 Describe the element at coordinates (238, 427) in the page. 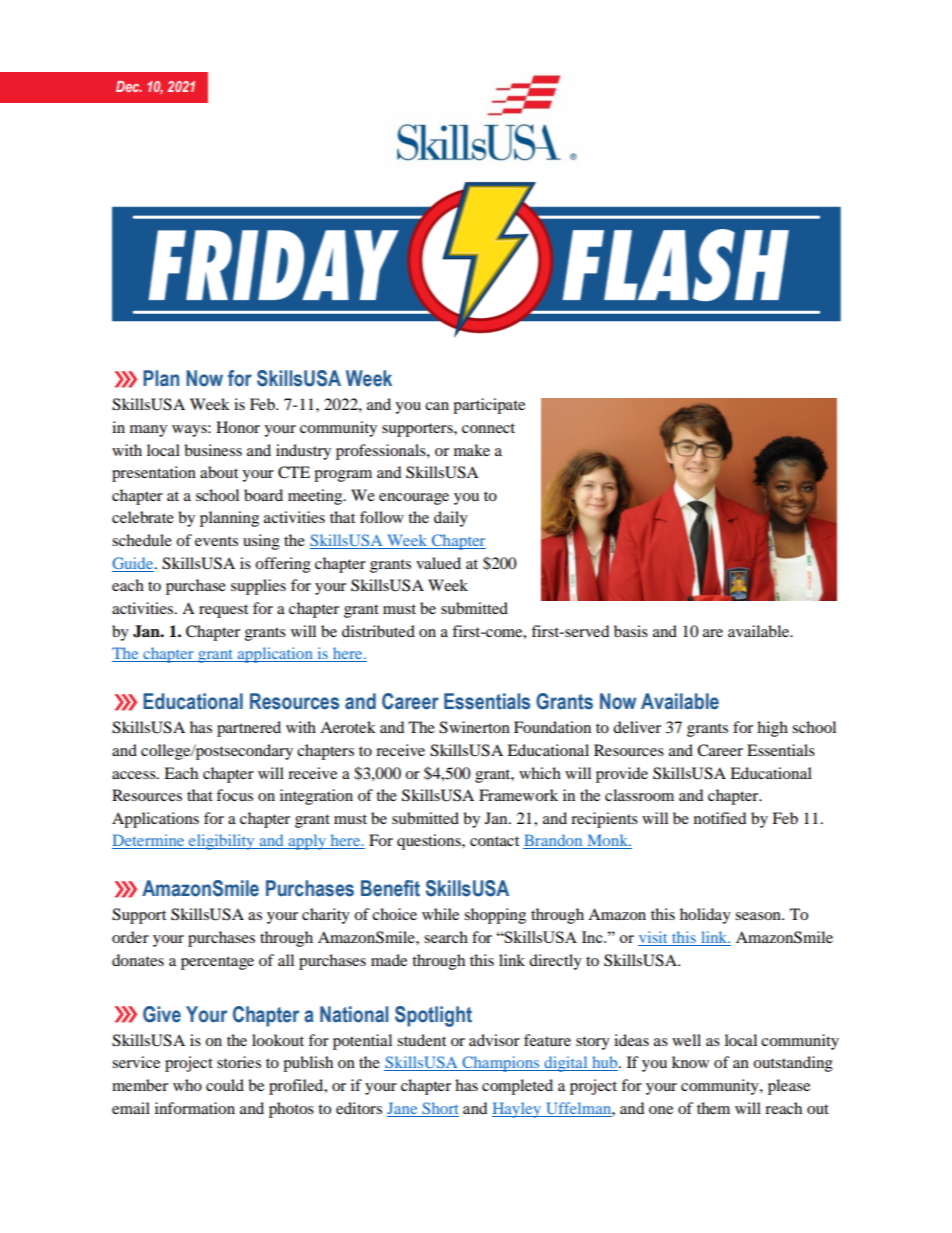

I see `Honor` at that location.
